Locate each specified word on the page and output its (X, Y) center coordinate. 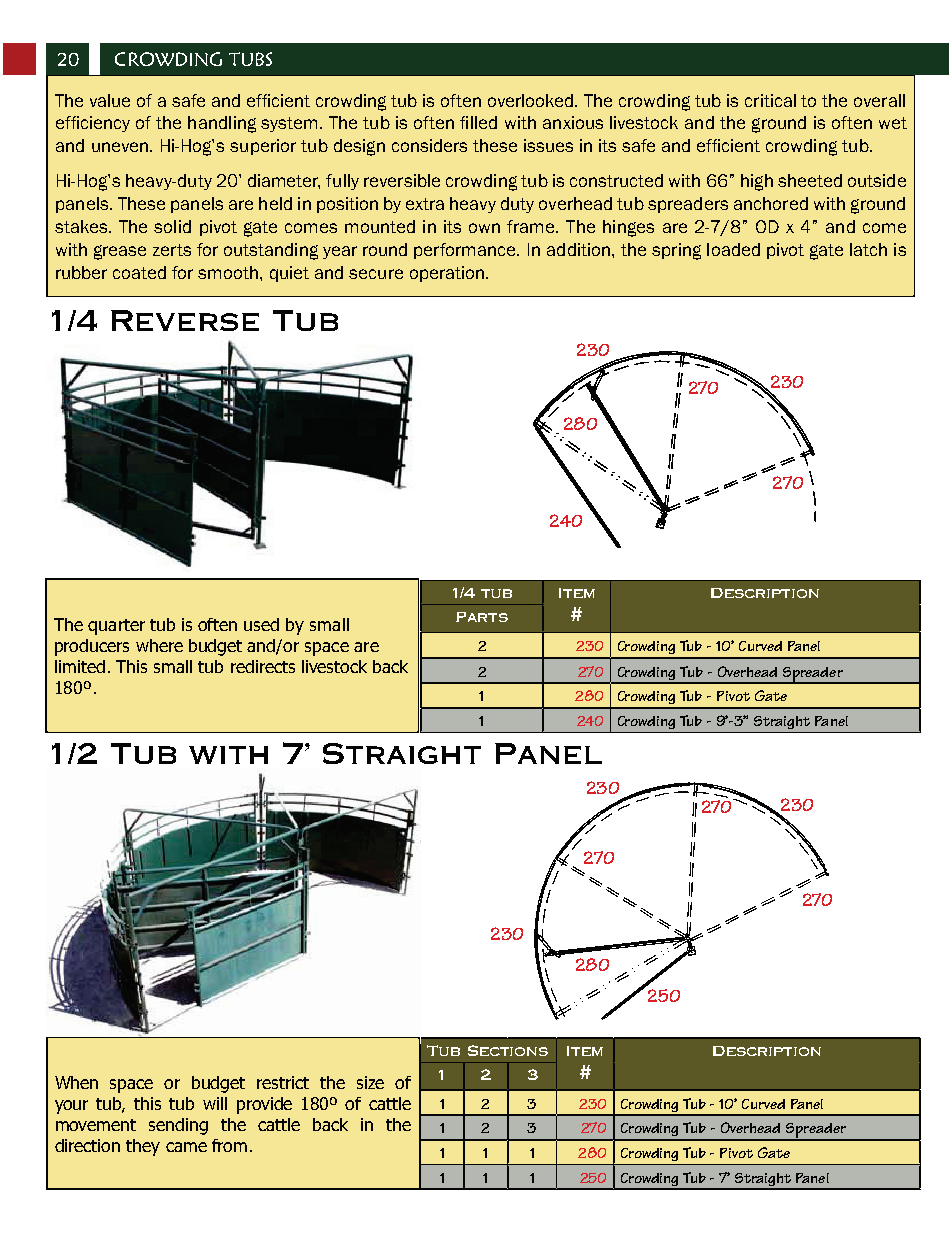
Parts (482, 617)
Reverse (185, 320)
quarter (116, 627)
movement (96, 1125)
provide (264, 1105)
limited (80, 666)
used (261, 624)
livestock (334, 666)
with (228, 755)
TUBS (250, 59)
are (366, 647)
